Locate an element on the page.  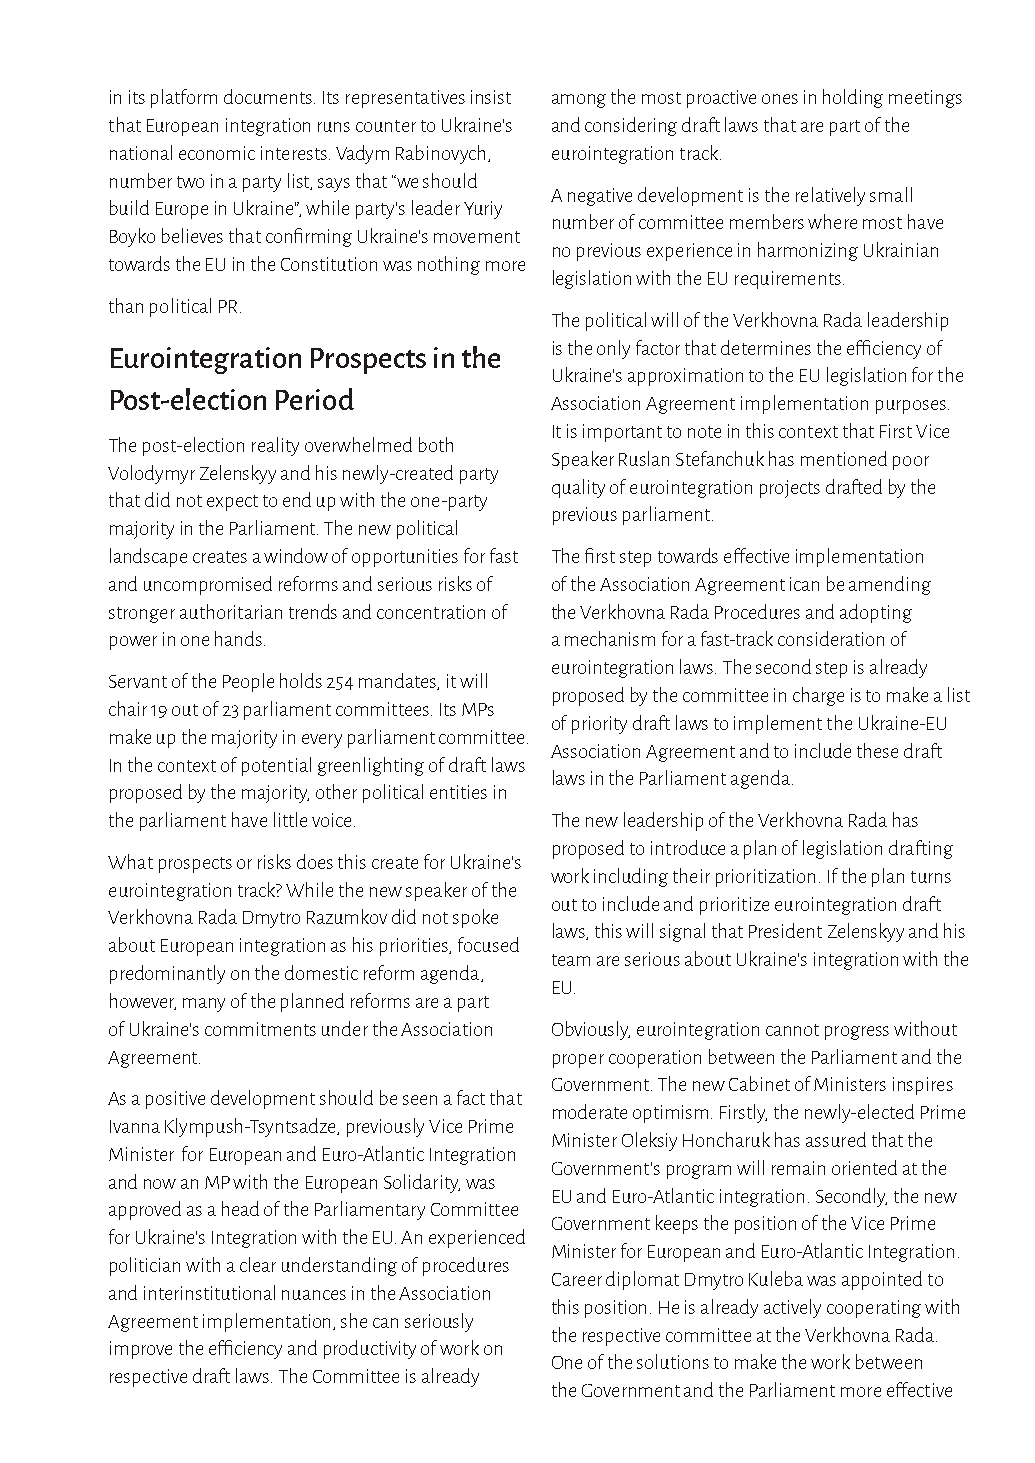
economic is located at coordinates (217, 153).
